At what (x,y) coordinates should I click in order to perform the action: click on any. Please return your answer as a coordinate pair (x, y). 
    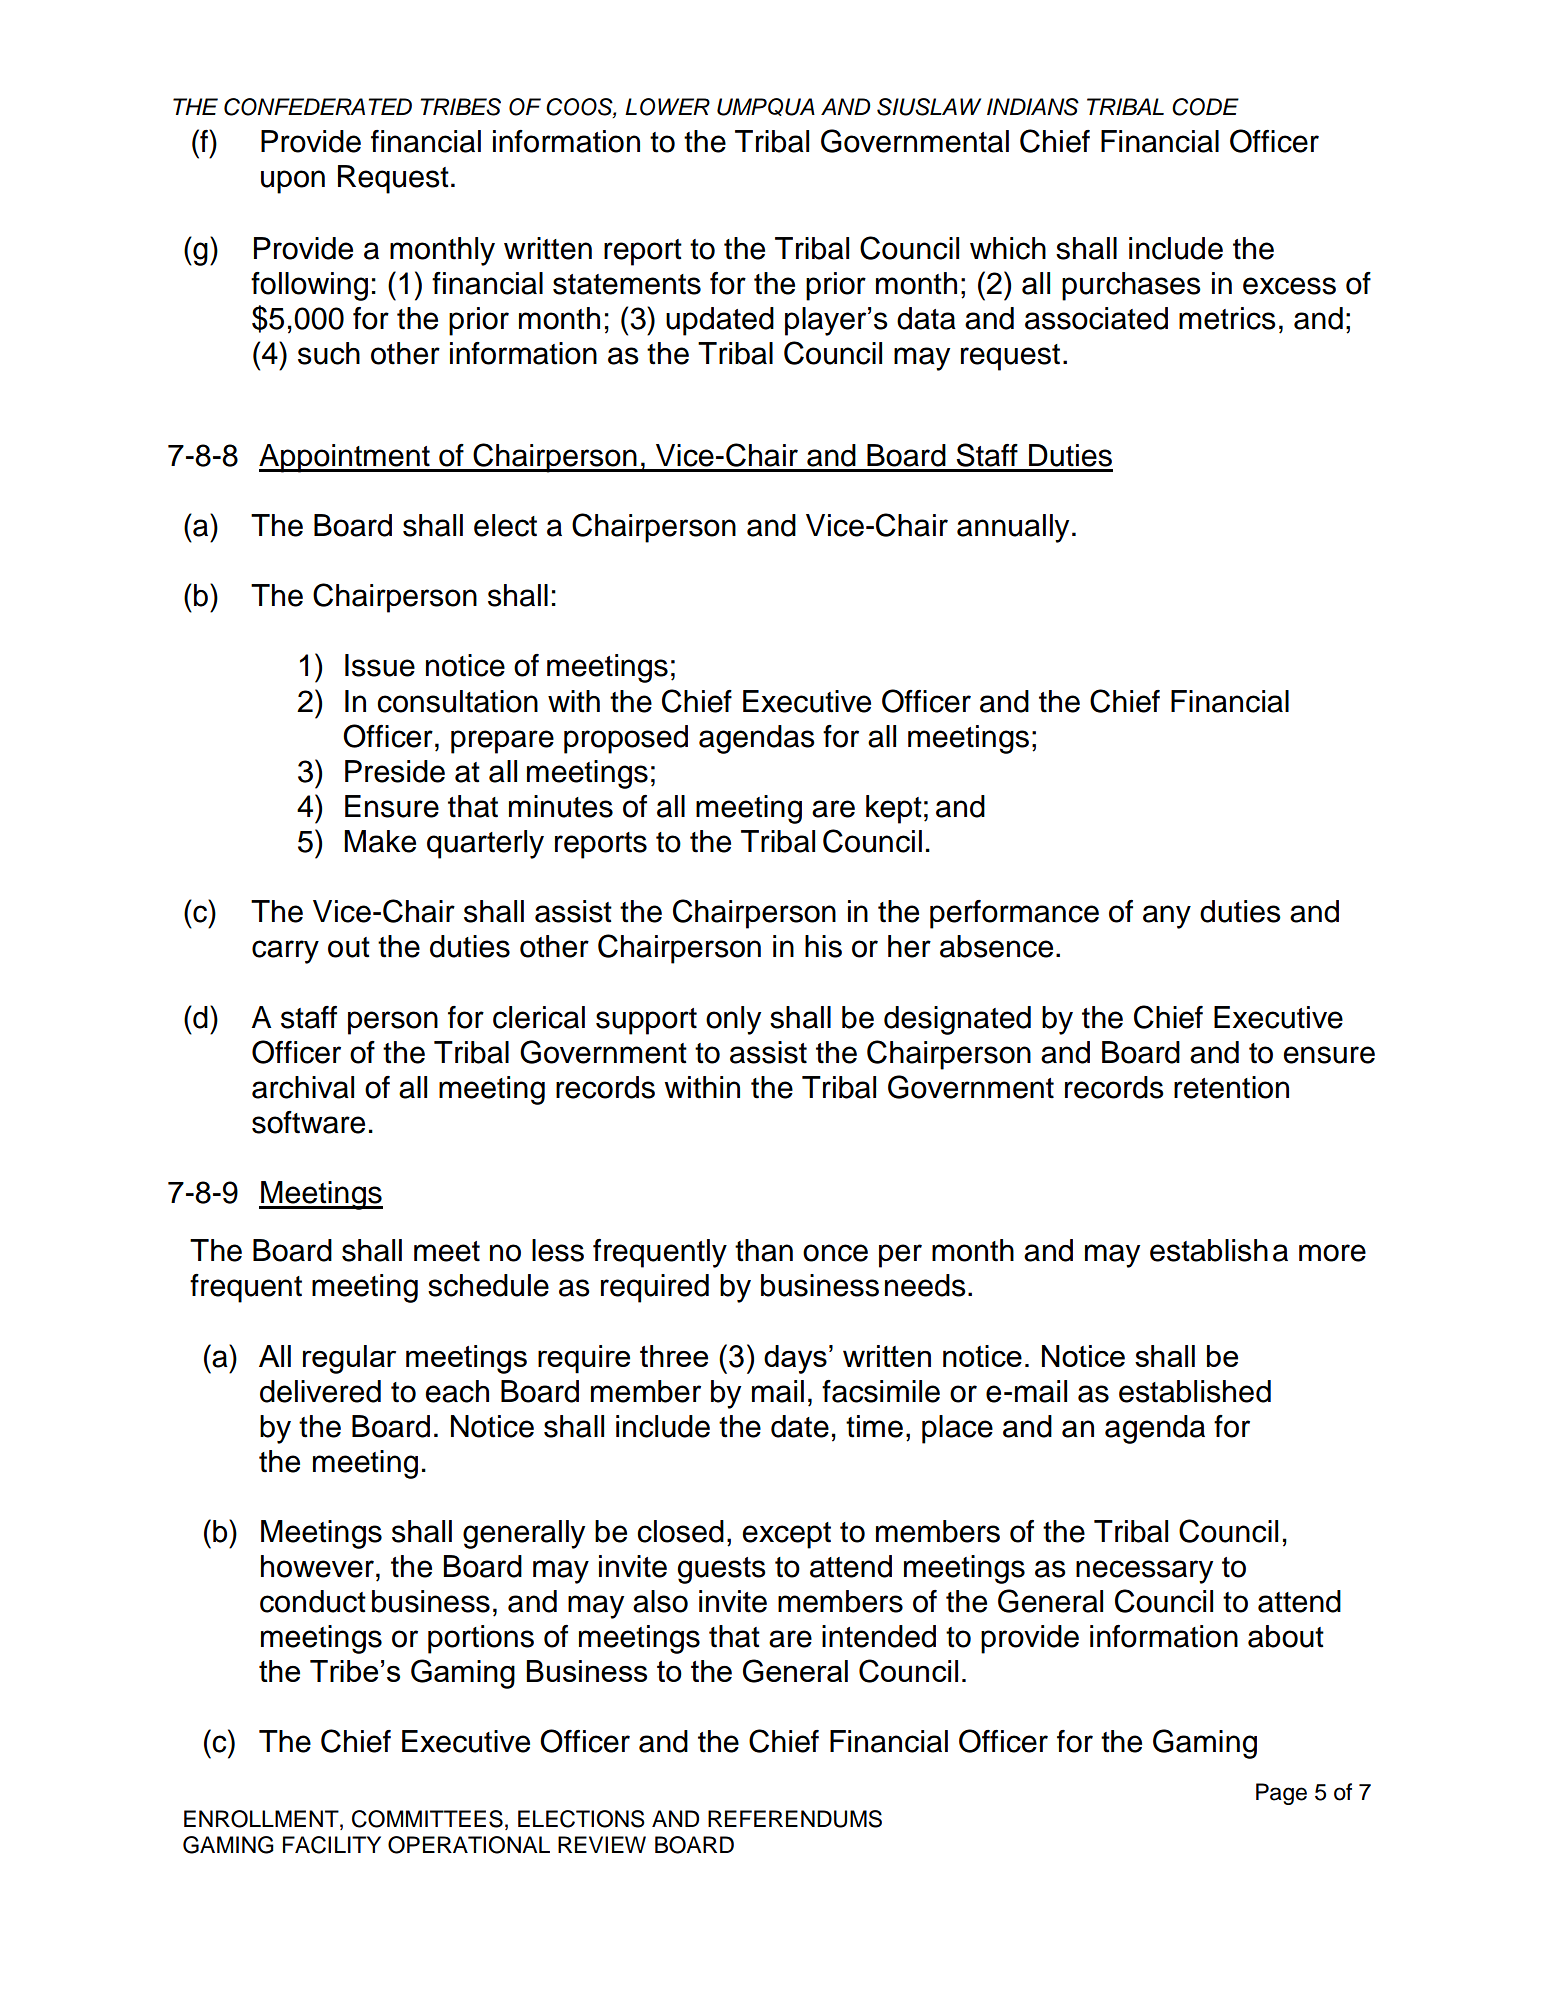
    Looking at the image, I should click on (1167, 917).
